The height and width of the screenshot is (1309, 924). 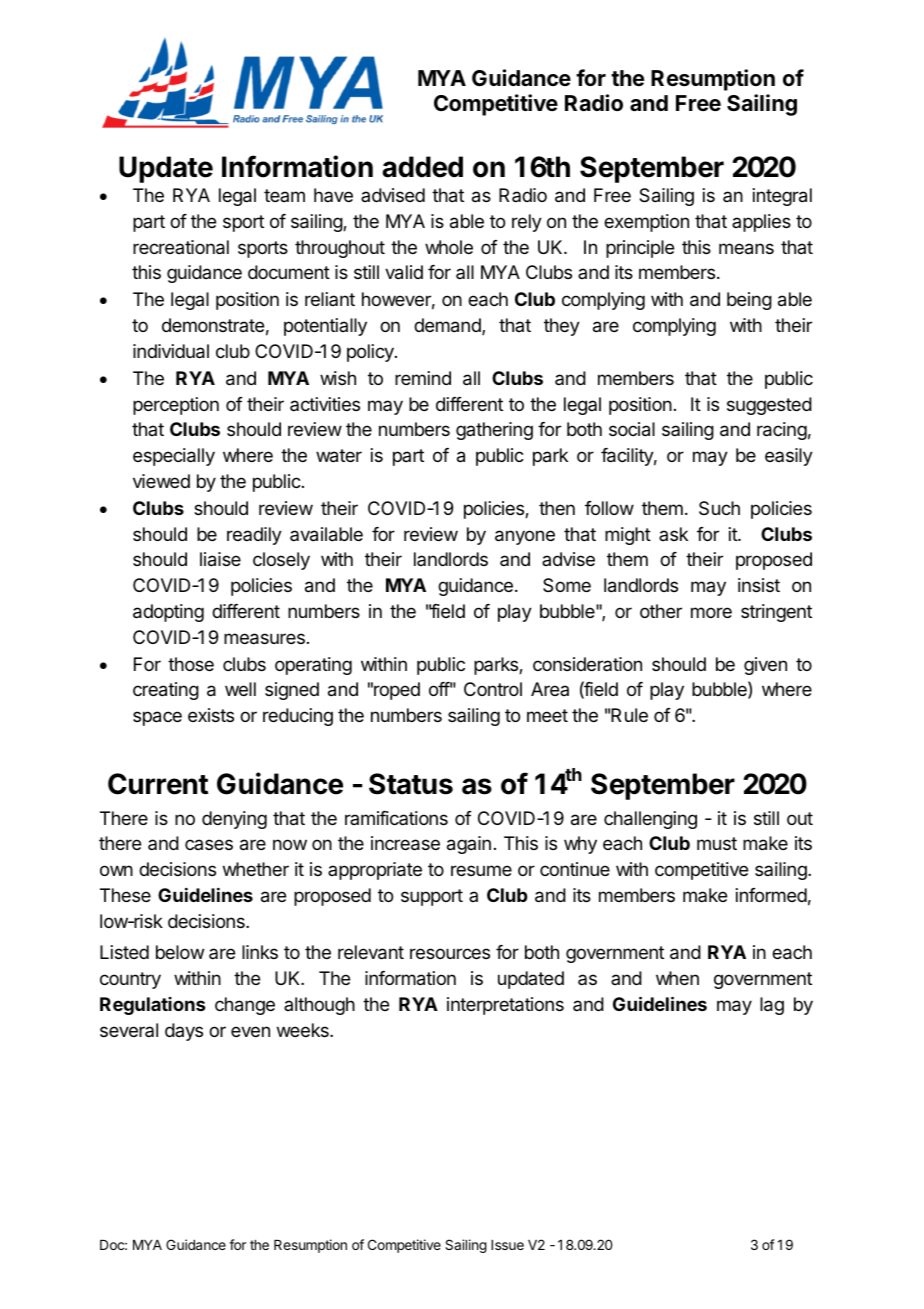 What do you see at coordinates (211, 715) in the screenshot?
I see `exists` at bounding box center [211, 715].
